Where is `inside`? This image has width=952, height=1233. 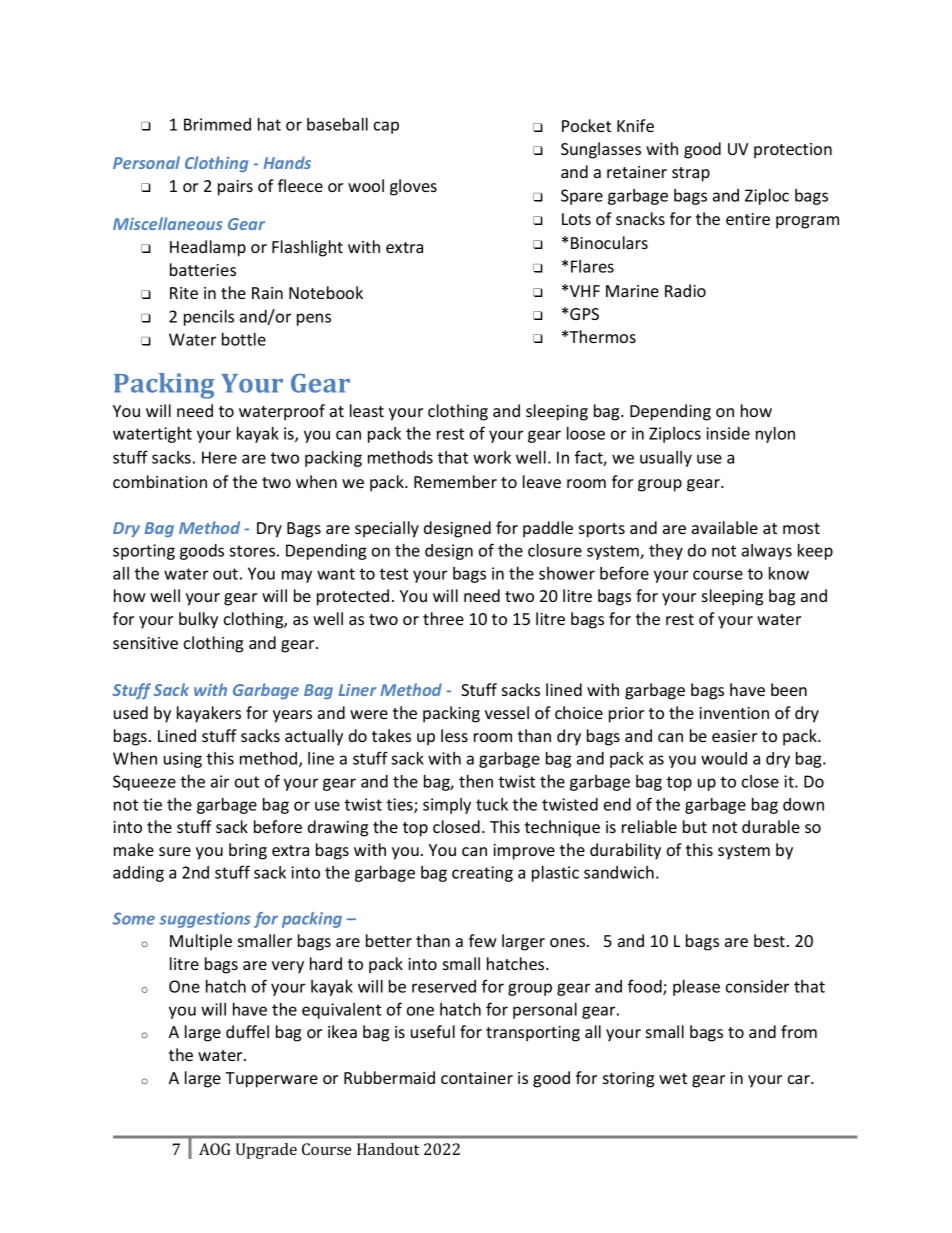 inside is located at coordinates (728, 433).
